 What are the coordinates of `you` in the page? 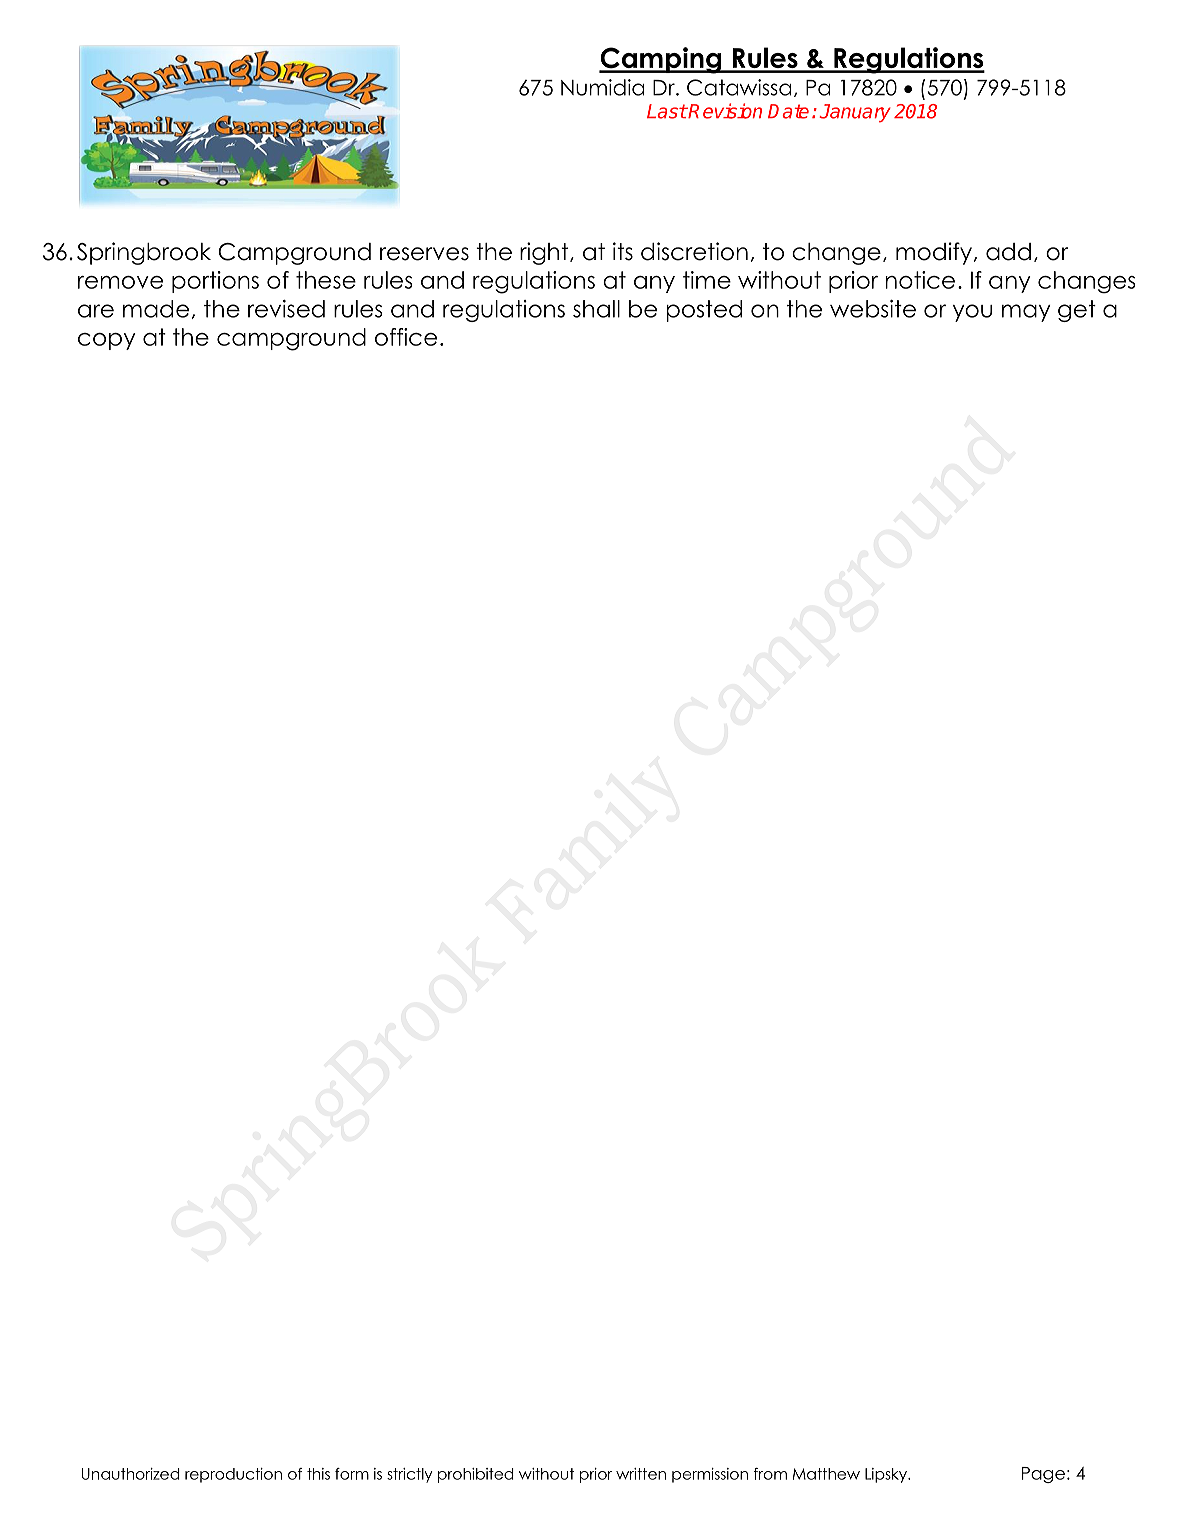 It's located at (972, 313).
